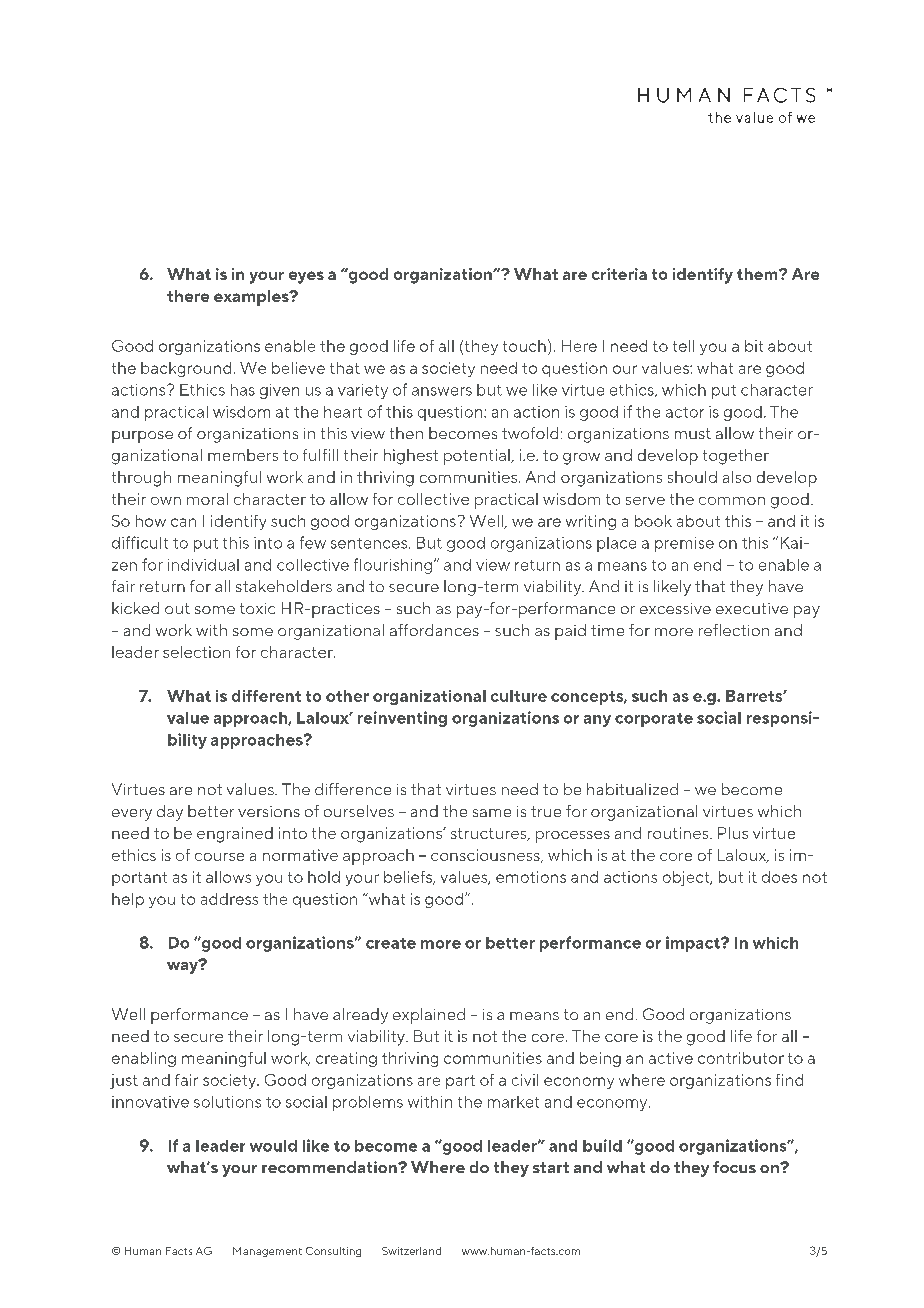  What do you see at coordinates (486, 856) in the screenshot?
I see `consciousness` at bounding box center [486, 856].
